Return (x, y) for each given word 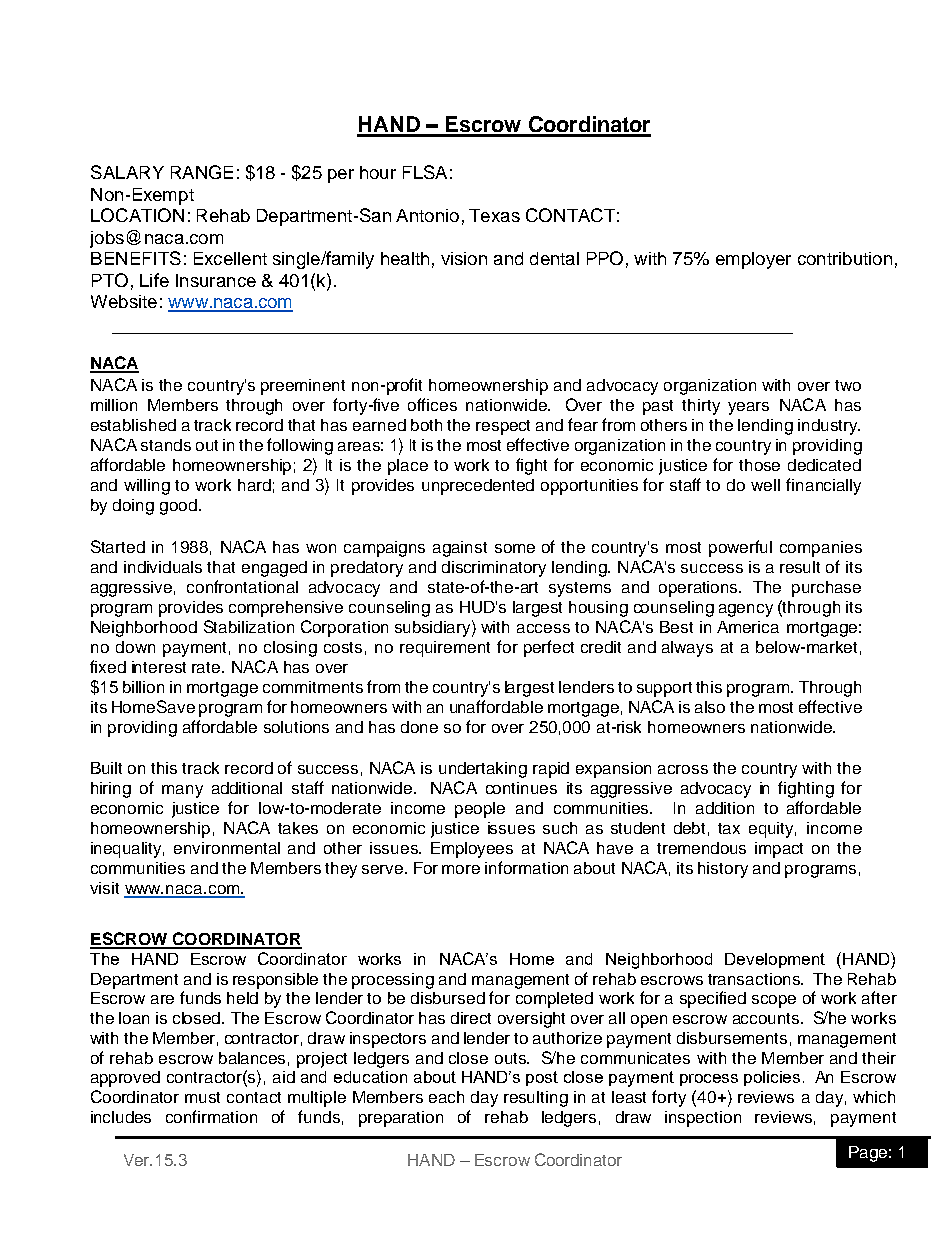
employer (753, 260)
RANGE (202, 172)
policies (772, 1078)
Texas (494, 215)
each (446, 1097)
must (202, 1097)
